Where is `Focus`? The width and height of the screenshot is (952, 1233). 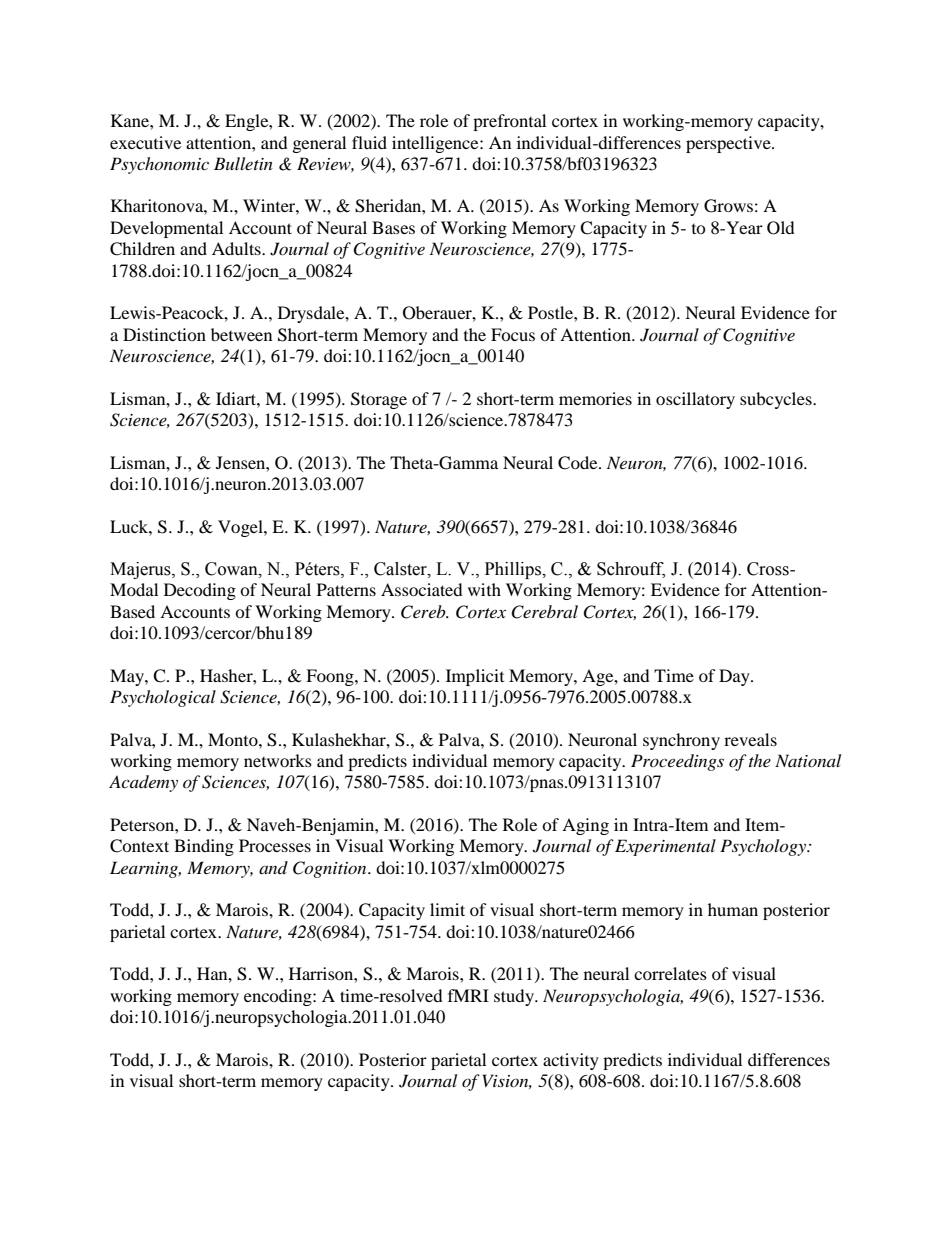
Focus is located at coordinates (513, 334).
